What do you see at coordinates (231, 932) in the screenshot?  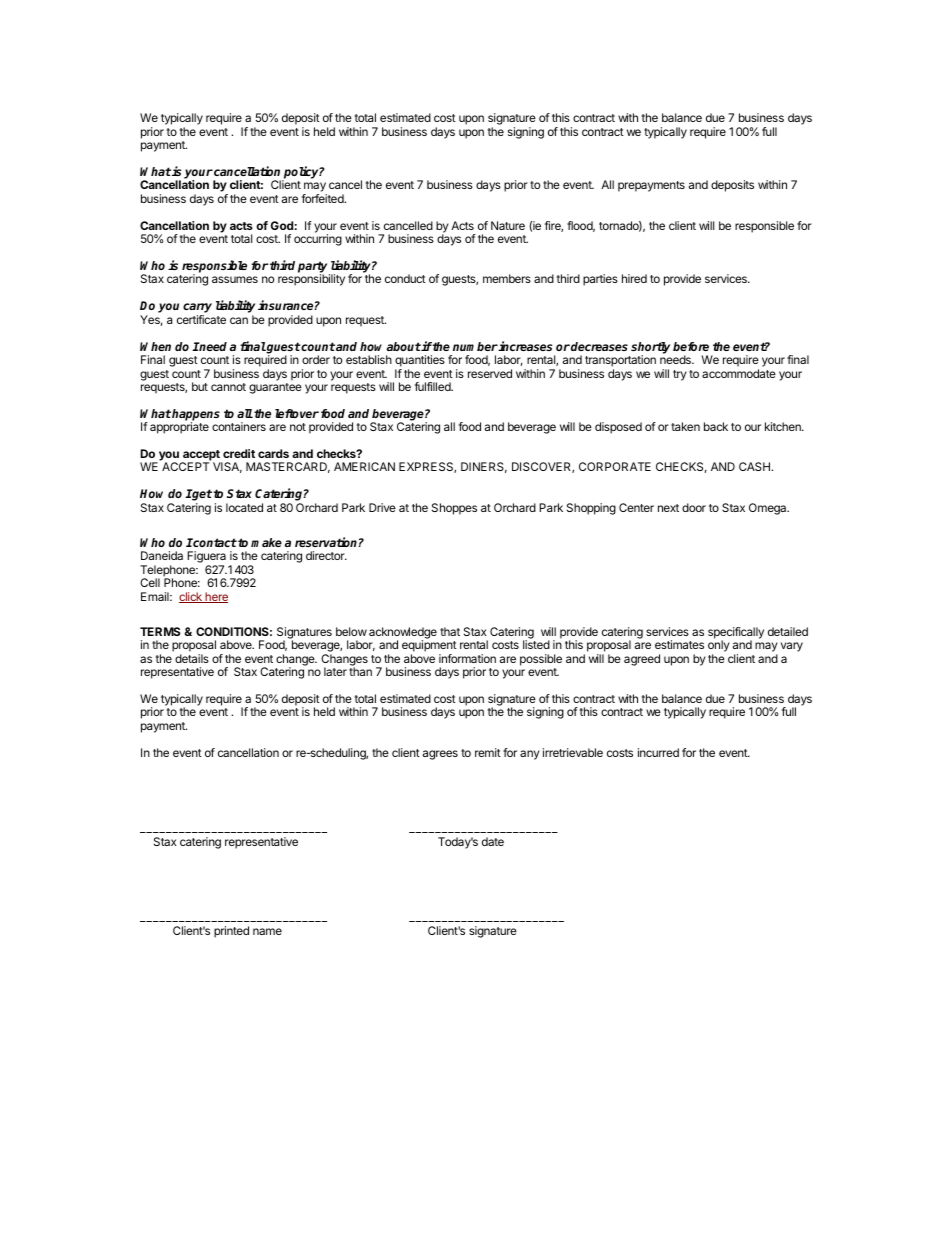 I see `printed` at bounding box center [231, 932].
